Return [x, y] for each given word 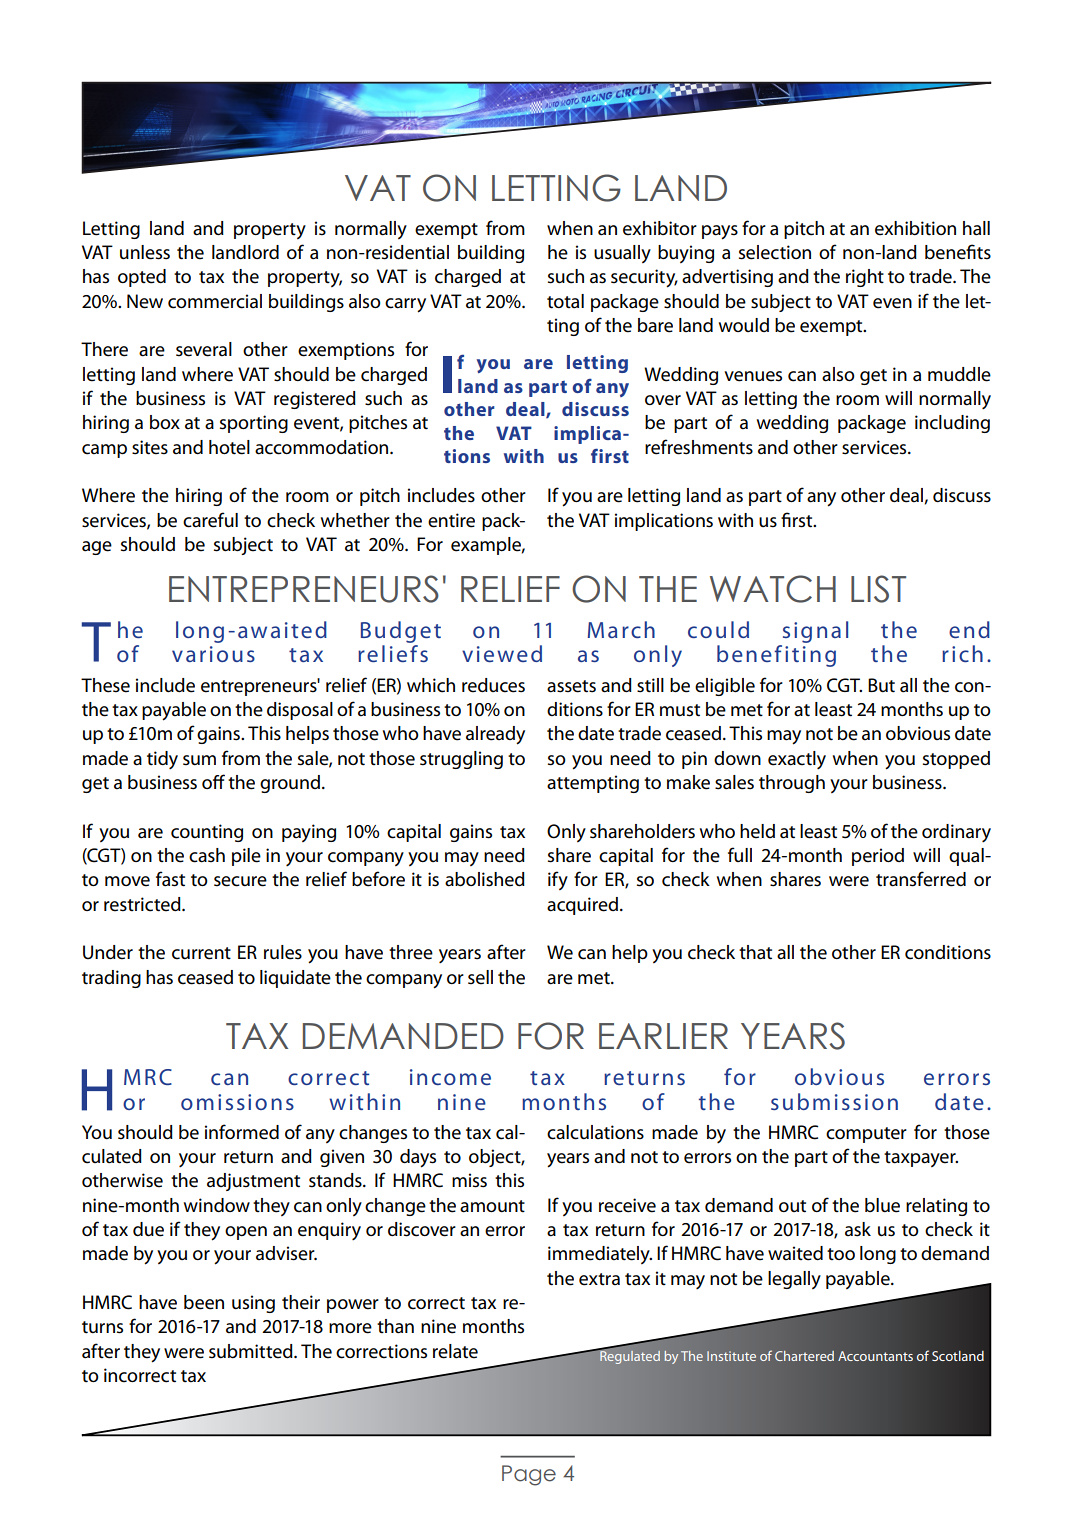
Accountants [875, 1356]
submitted [252, 1351]
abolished [485, 879]
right [865, 278]
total [565, 301]
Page [529, 1475]
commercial [215, 301]
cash [207, 855]
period [878, 857]
